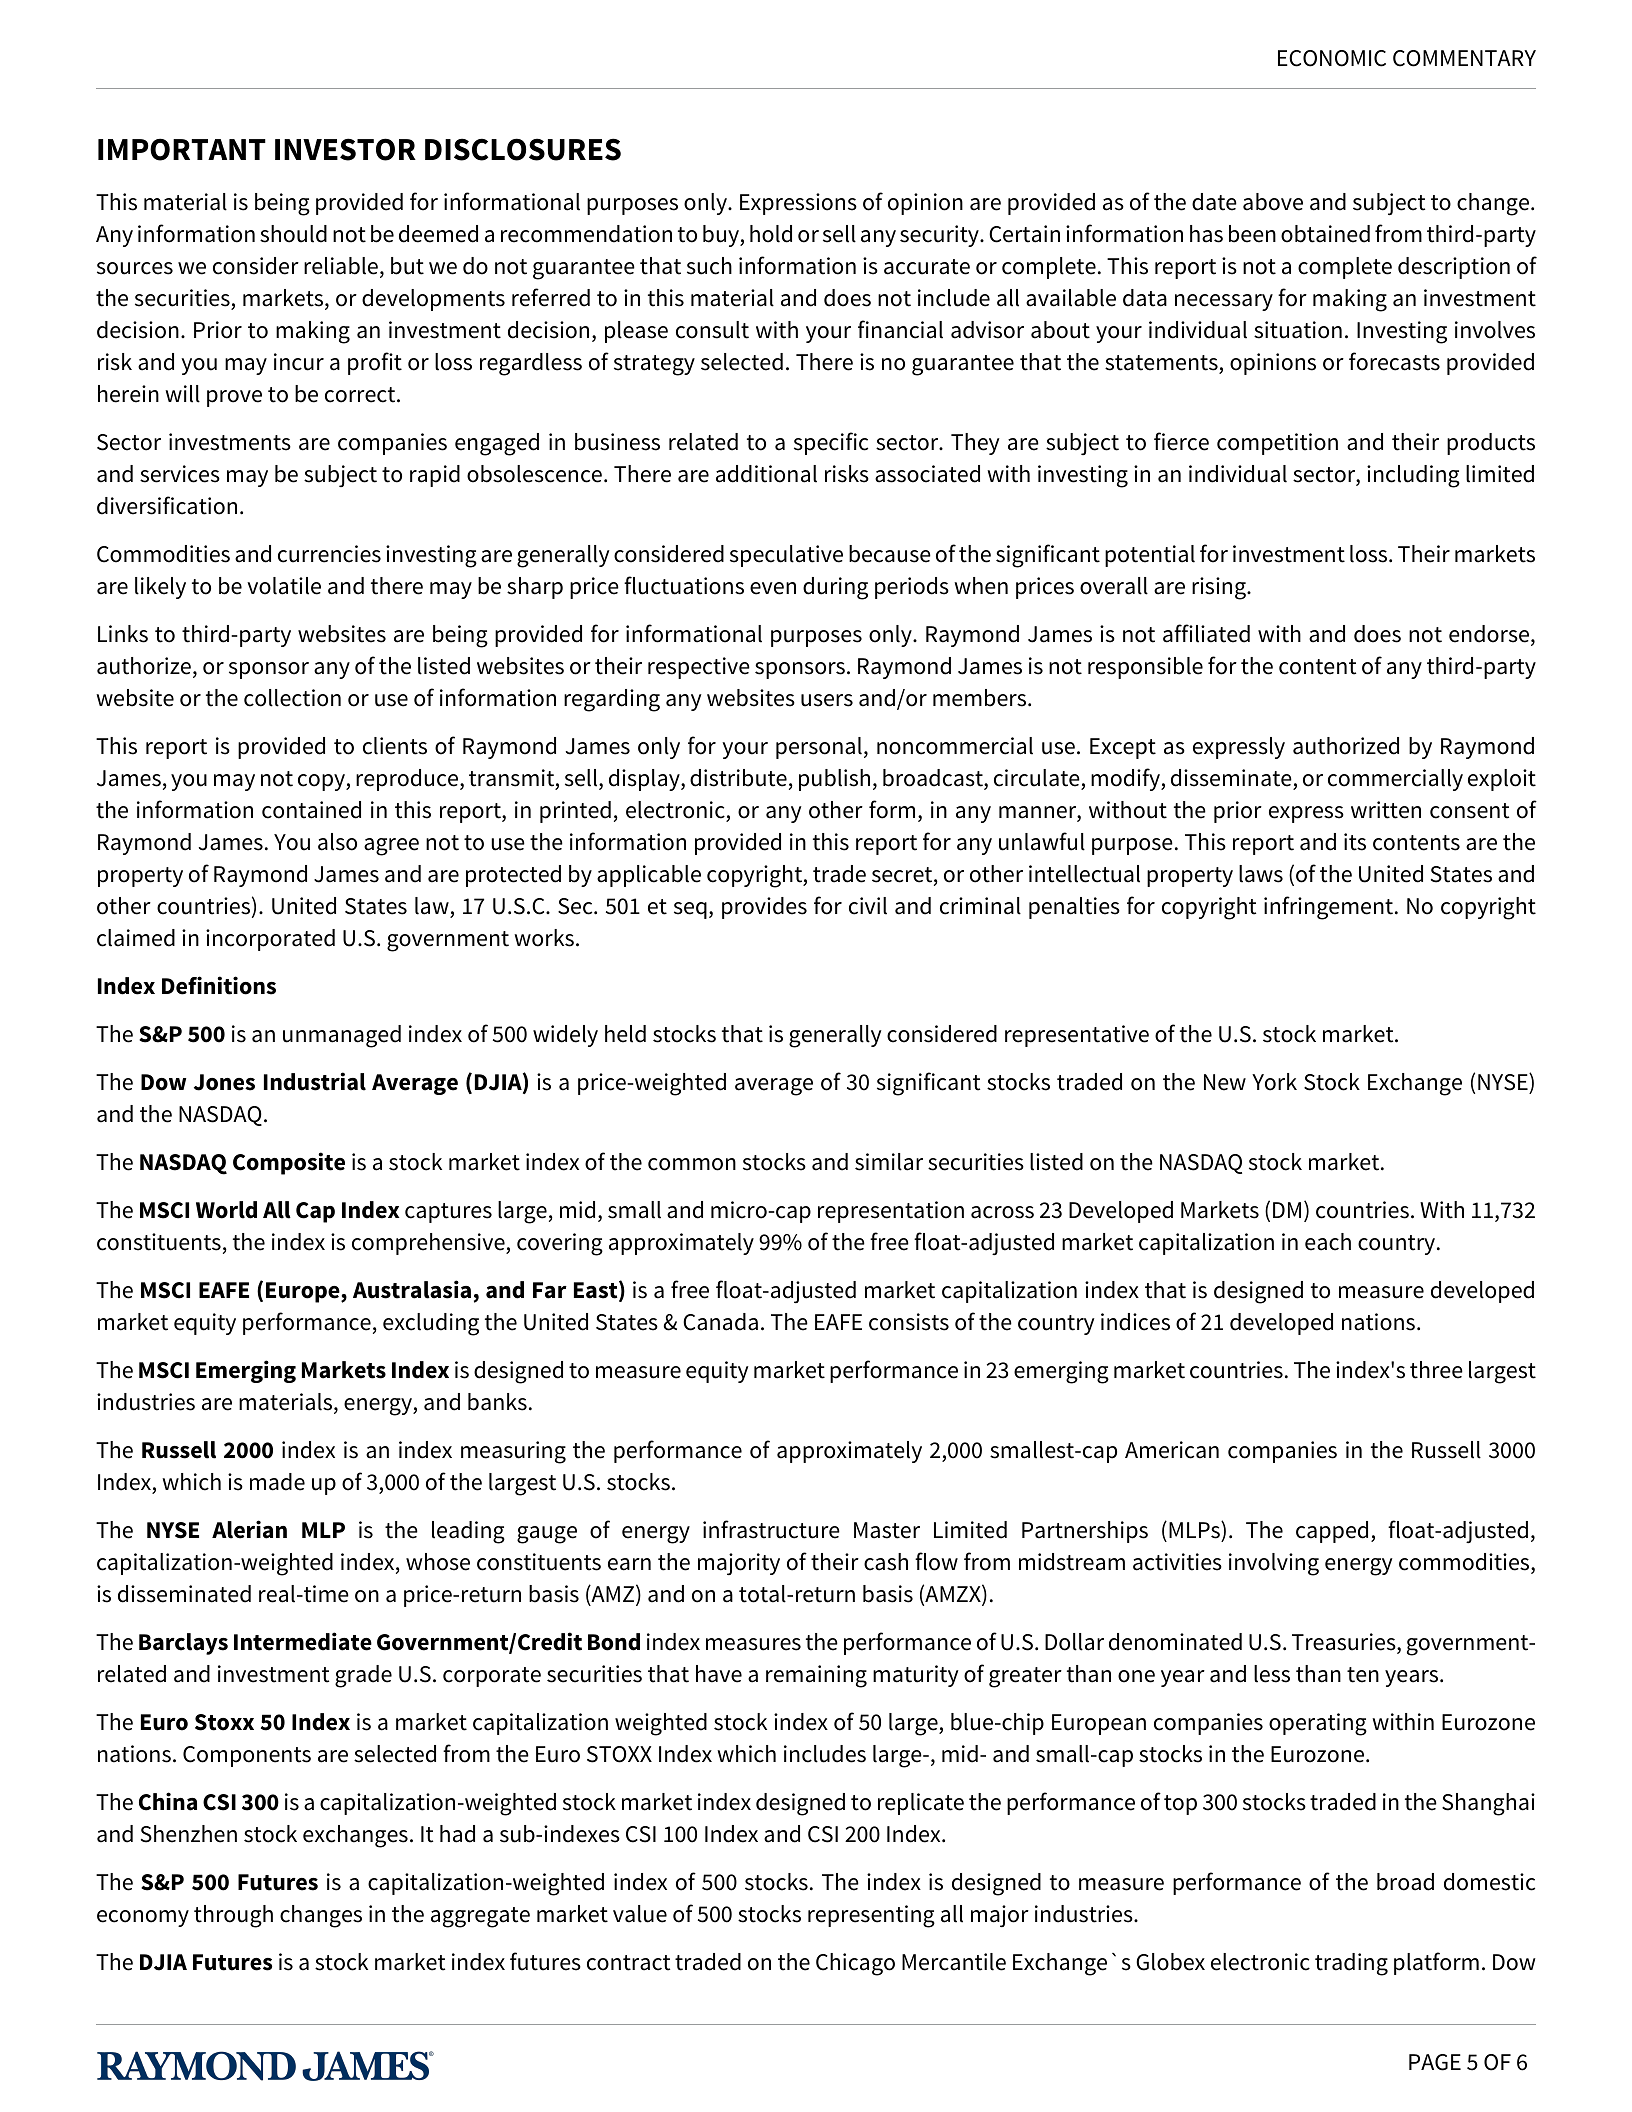  I want to click on trading, so click(1351, 1964).
